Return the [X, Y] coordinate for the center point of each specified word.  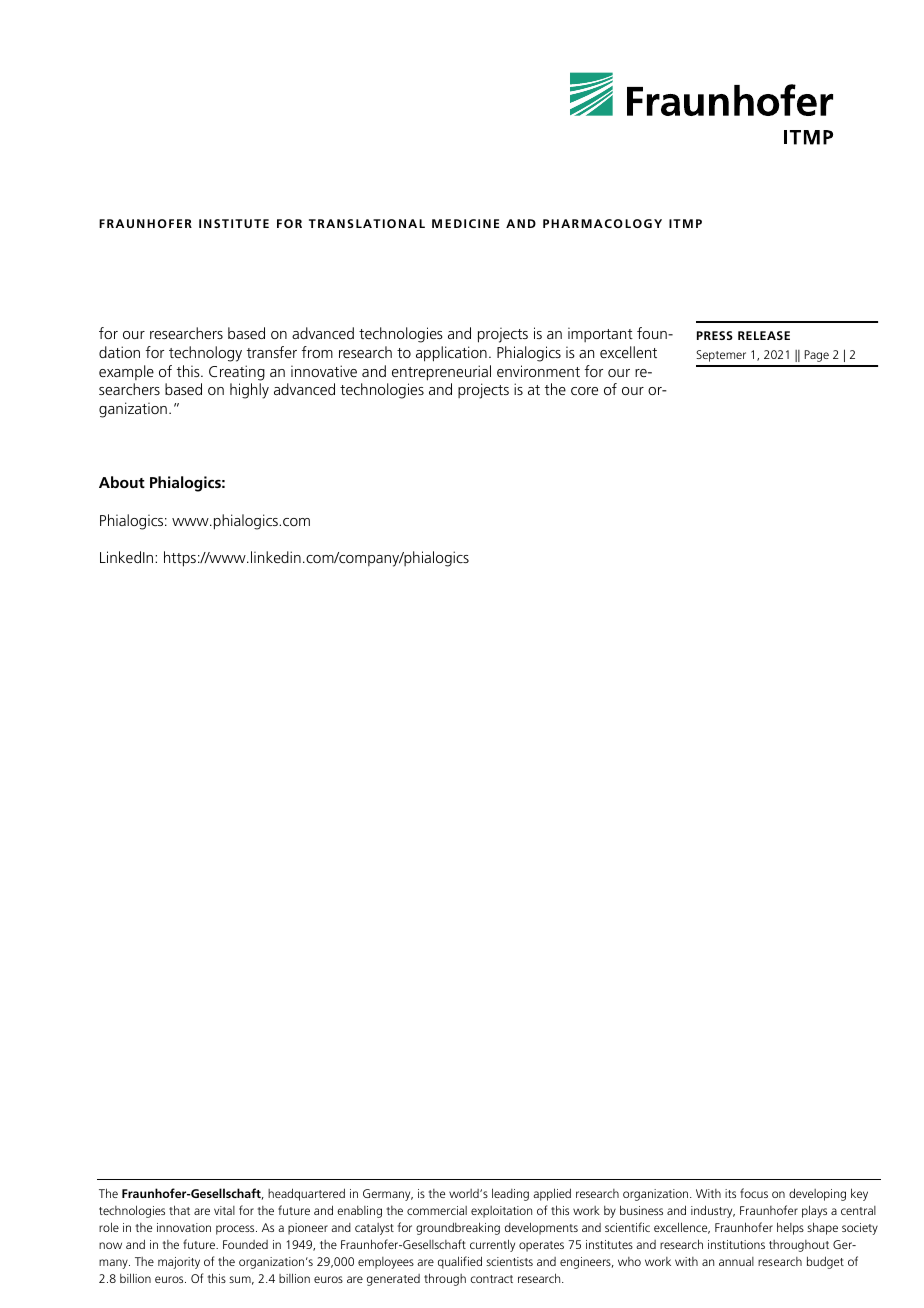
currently [492, 1245]
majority [179, 1263]
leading [510, 1194]
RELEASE [764, 335]
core [584, 391]
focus [754, 1193]
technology [205, 354]
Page [817, 356]
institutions [736, 1244]
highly [249, 391]
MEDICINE [465, 223]
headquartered [306, 1194]
